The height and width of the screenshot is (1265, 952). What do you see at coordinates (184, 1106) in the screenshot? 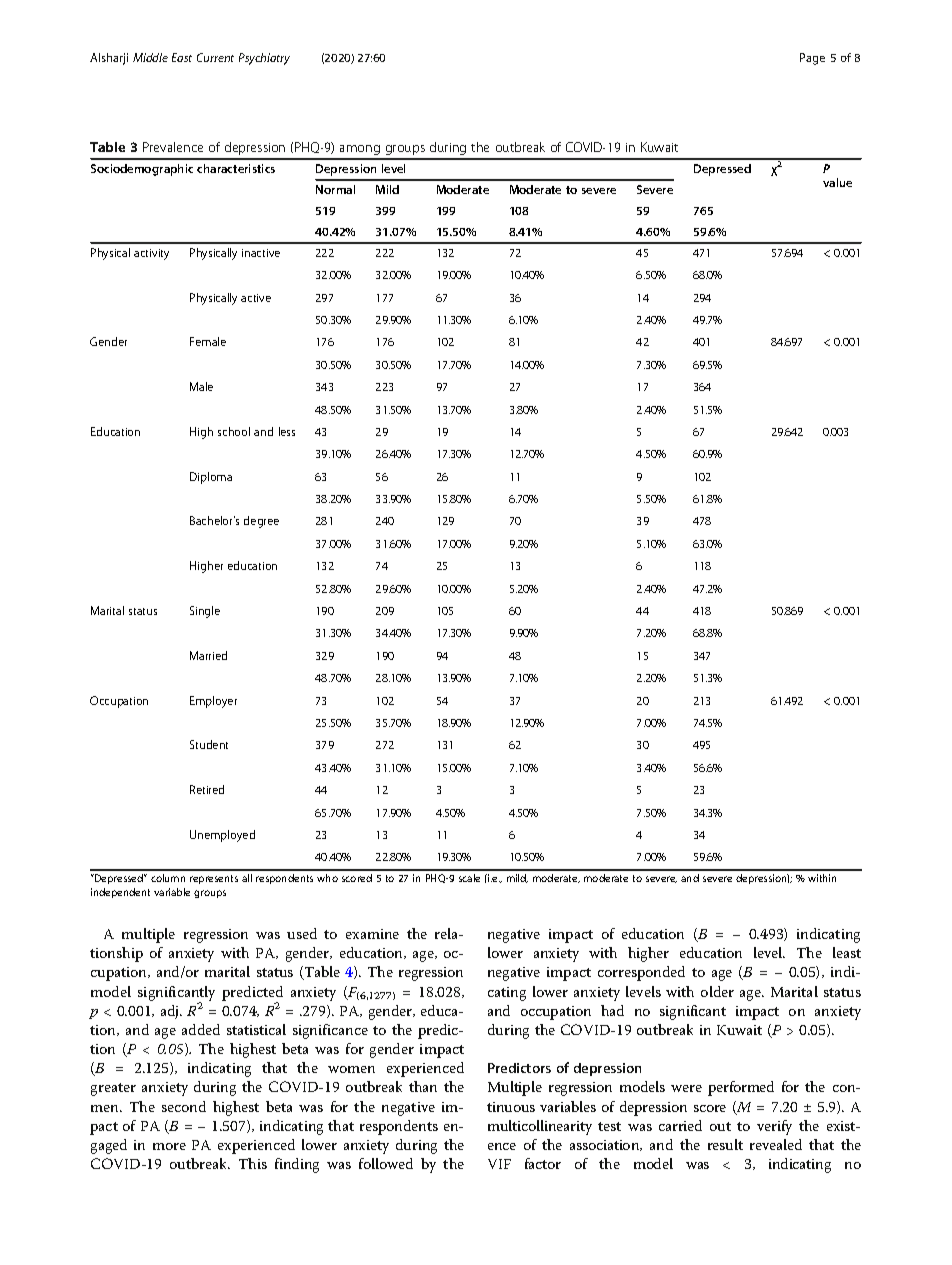
I see `second` at bounding box center [184, 1106].
